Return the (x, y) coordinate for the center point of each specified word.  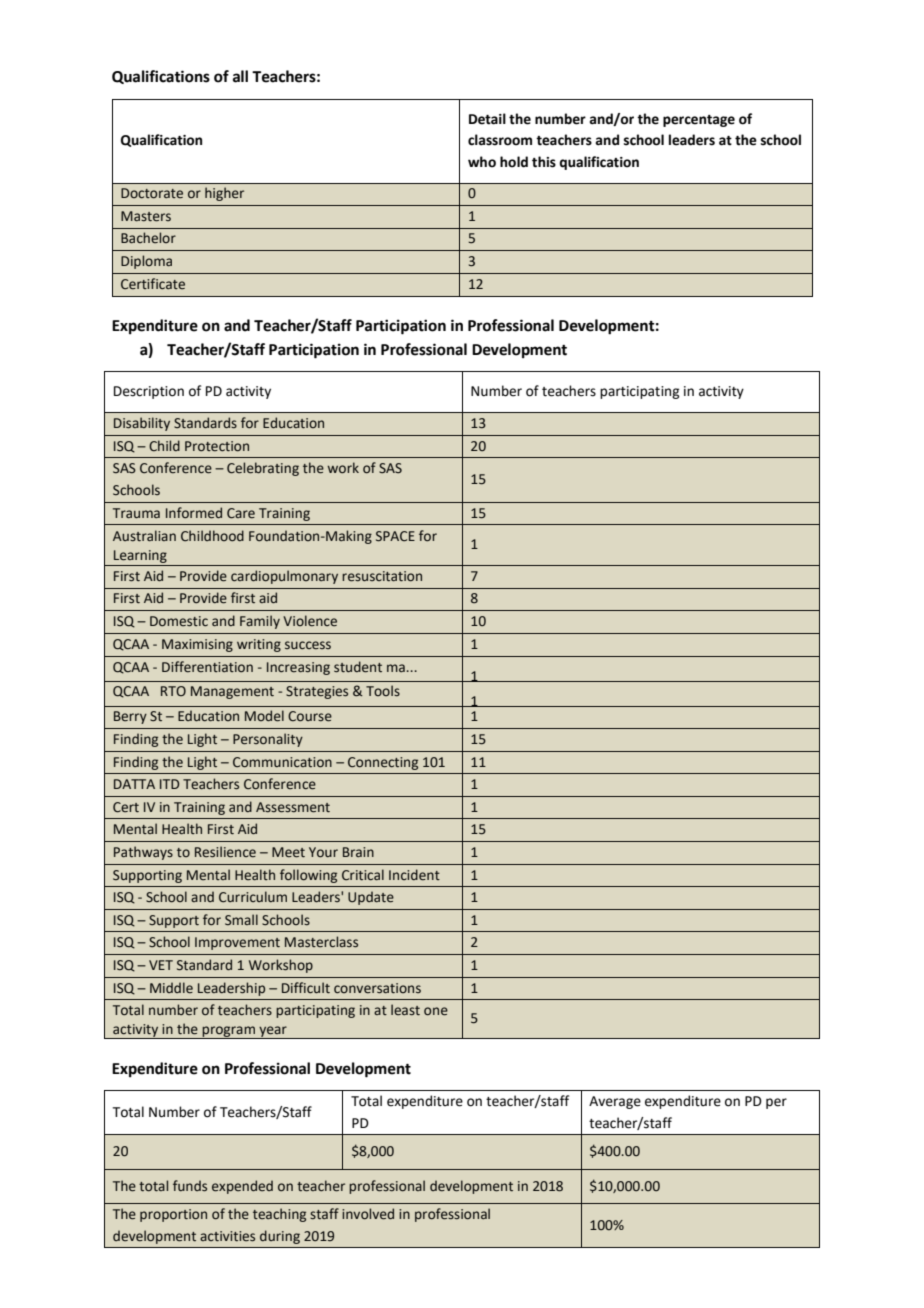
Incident (414, 875)
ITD (169, 784)
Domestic (179, 621)
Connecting (383, 763)
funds (190, 1186)
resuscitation (382, 576)
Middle (171, 988)
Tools (383, 691)
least (405, 1010)
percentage (699, 121)
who (482, 162)
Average (615, 1102)
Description (149, 392)
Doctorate (152, 193)
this (544, 162)
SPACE (395, 536)
